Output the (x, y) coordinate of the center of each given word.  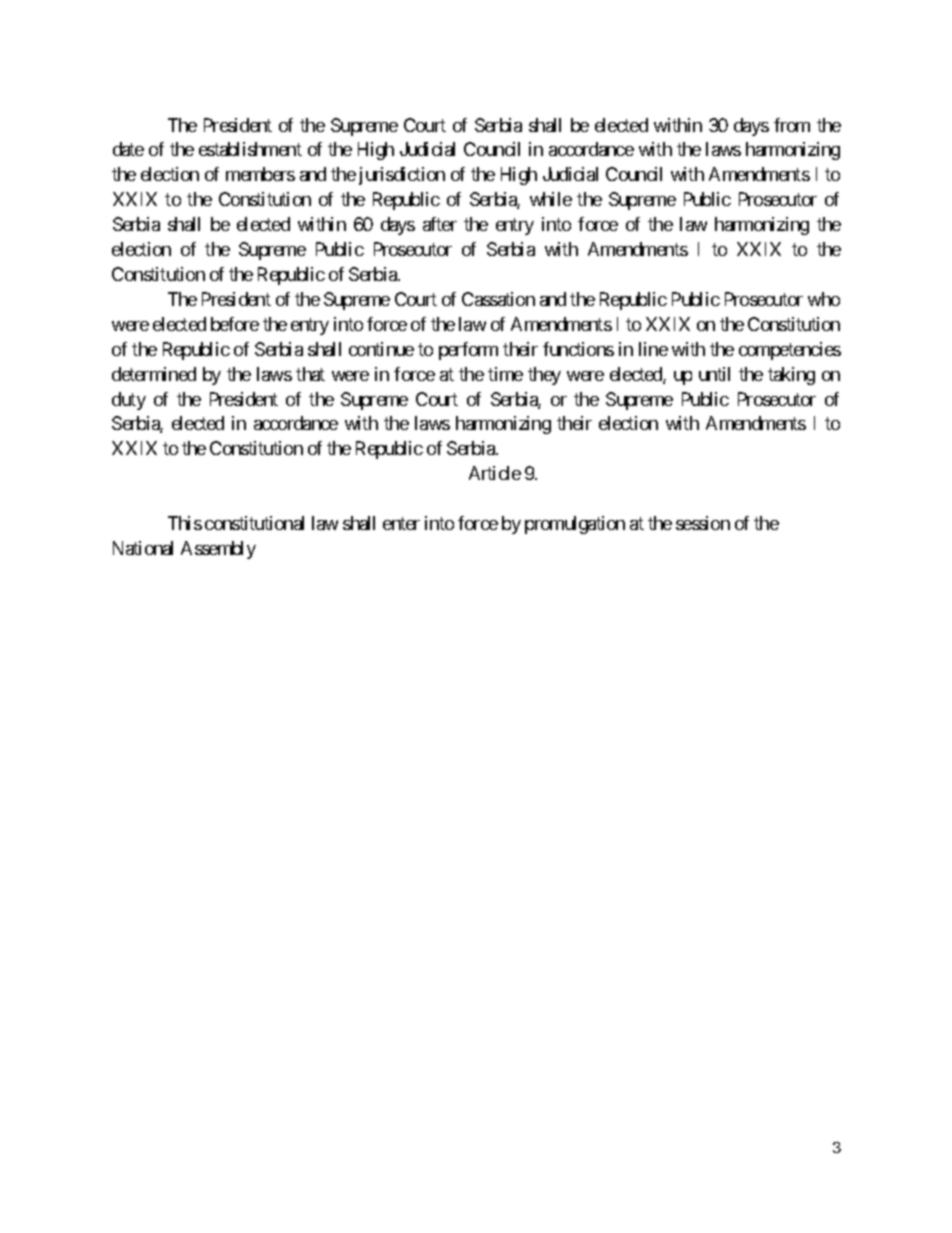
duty (129, 401)
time (505, 374)
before (235, 324)
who (824, 299)
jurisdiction (402, 176)
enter (401, 523)
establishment (250, 149)
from (792, 125)
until (714, 374)
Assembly (218, 550)
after (440, 224)
